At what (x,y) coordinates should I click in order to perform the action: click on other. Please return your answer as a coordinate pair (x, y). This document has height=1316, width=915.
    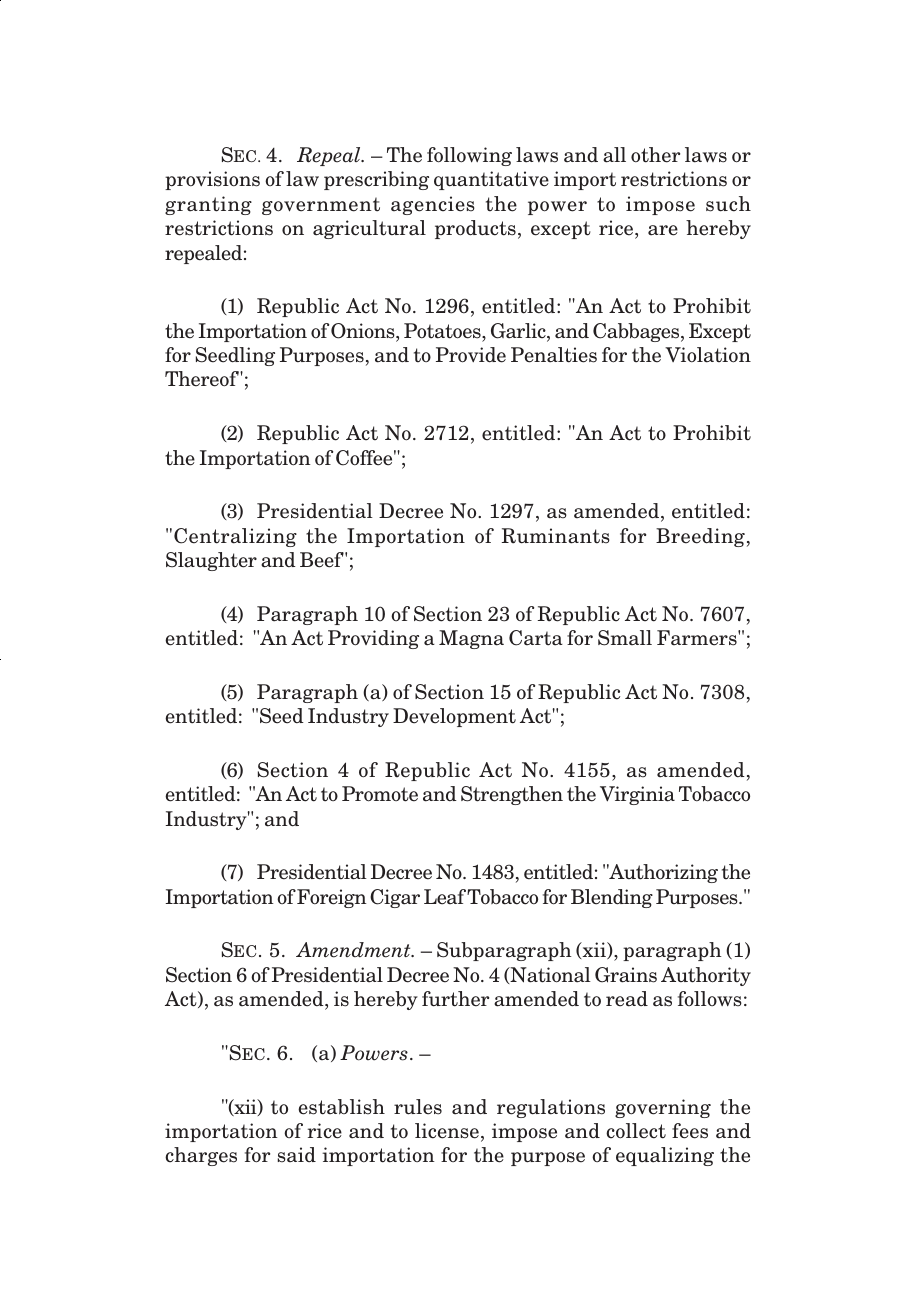
    Looking at the image, I should click on (655, 155).
